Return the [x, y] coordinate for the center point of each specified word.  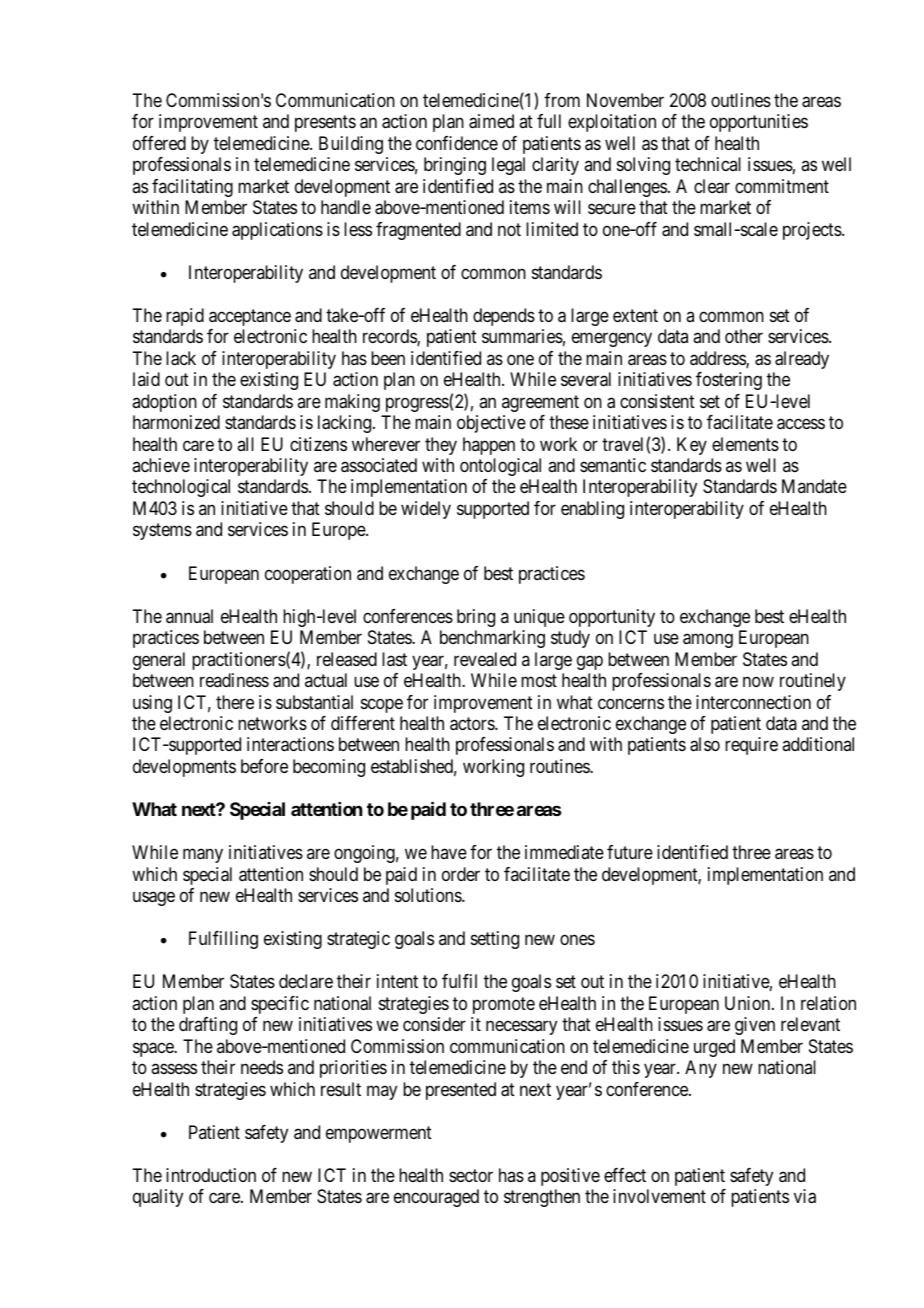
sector [471, 1175]
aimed [491, 121]
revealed [485, 659]
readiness [234, 680]
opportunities [759, 123]
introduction [211, 1175]
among [708, 641]
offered [159, 143]
